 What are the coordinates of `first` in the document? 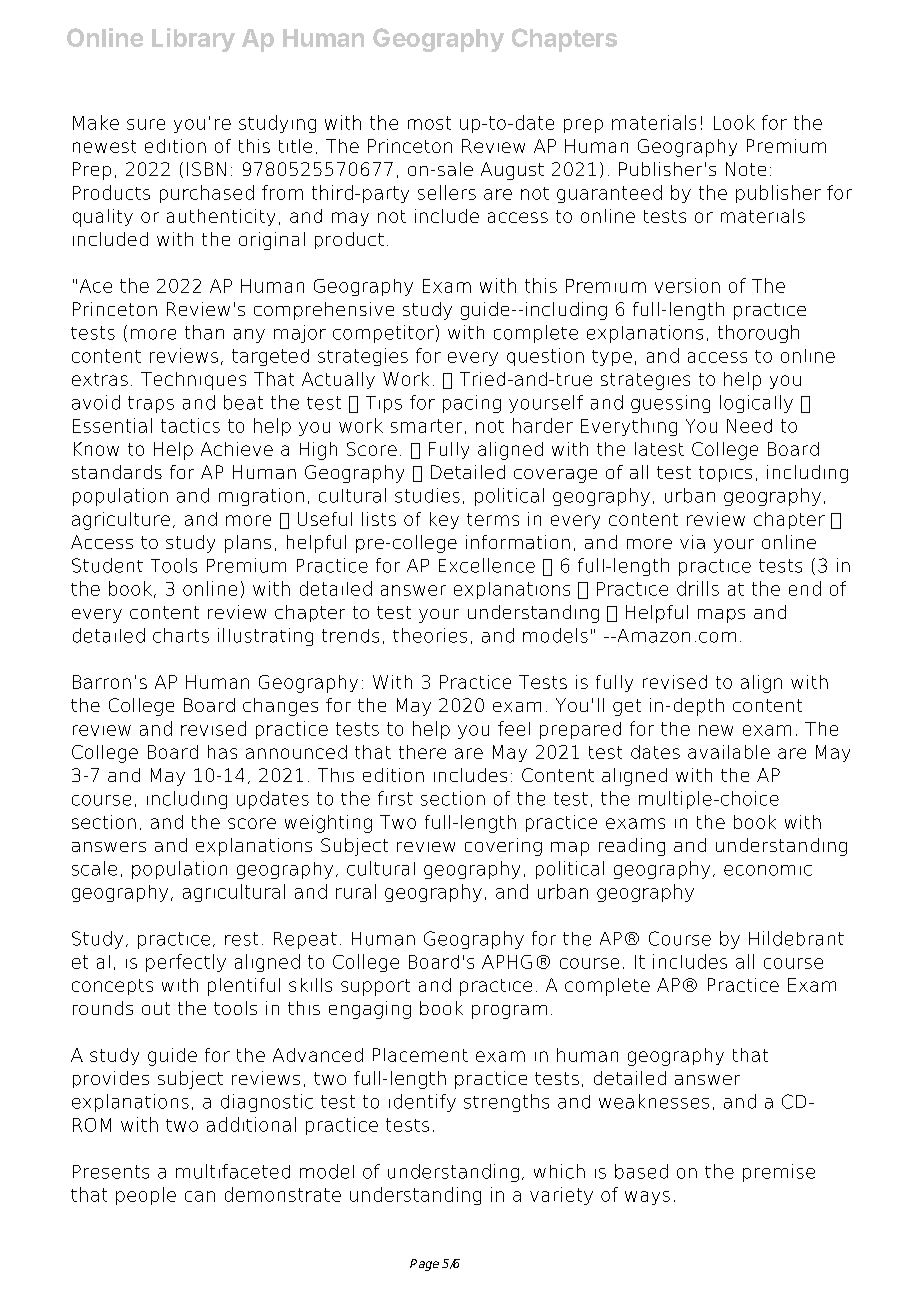 It's located at (395, 798).
